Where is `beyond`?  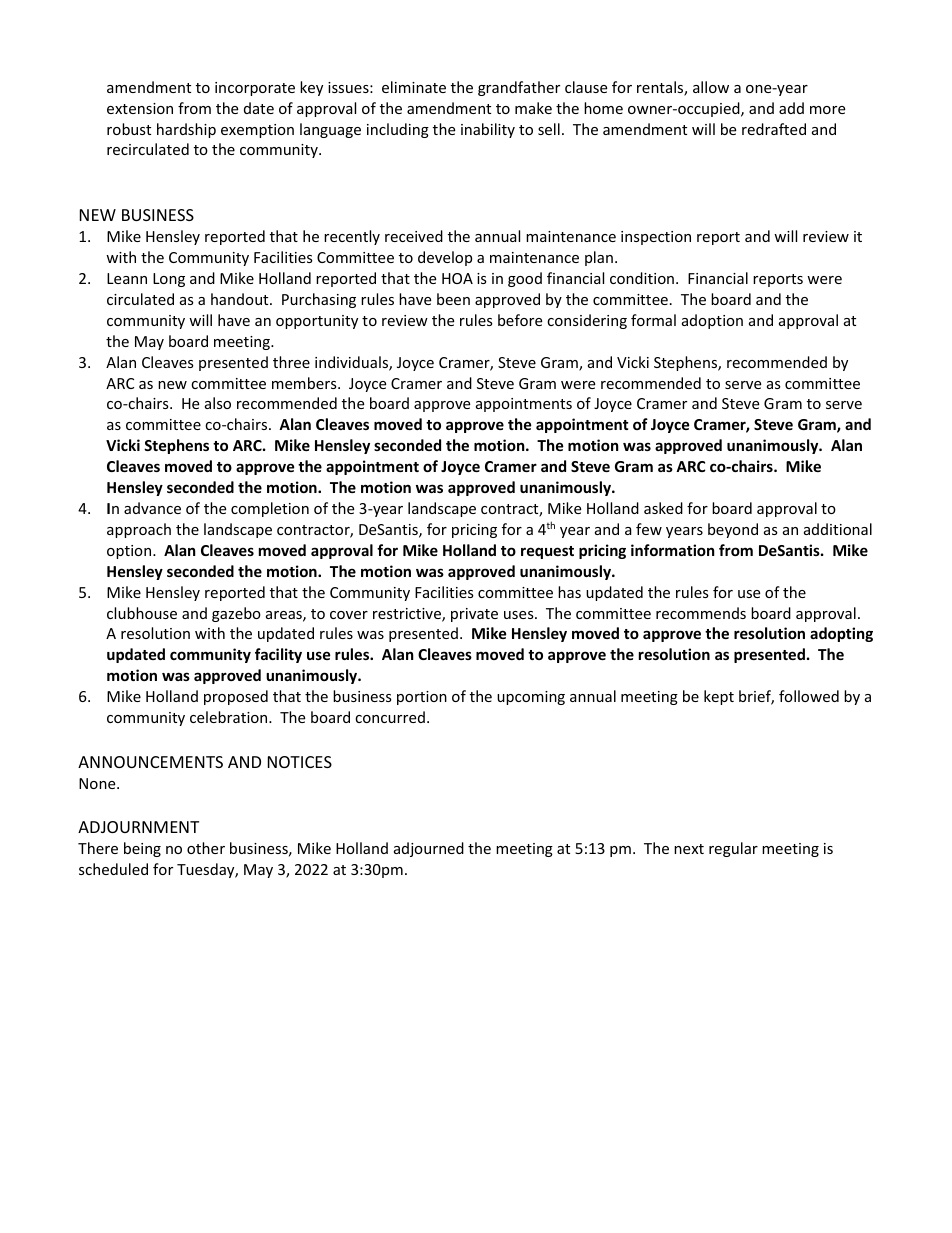
beyond is located at coordinates (733, 530).
